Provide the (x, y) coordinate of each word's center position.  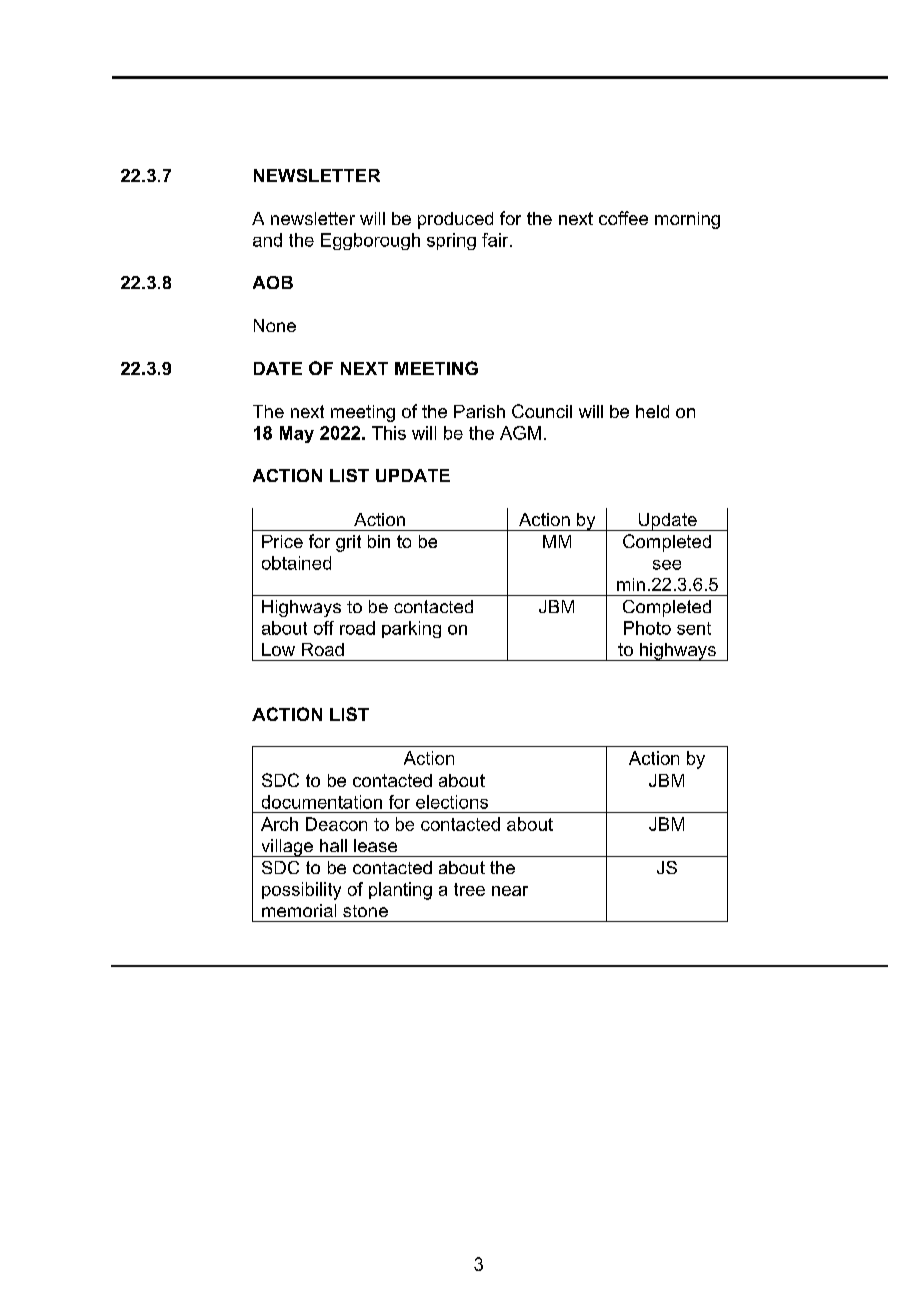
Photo (647, 628)
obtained (296, 563)
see (667, 565)
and (267, 240)
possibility (301, 891)
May (297, 434)
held (652, 411)
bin (379, 541)
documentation (322, 802)
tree (469, 889)
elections (452, 802)
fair (496, 240)
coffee (623, 218)
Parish (479, 411)
